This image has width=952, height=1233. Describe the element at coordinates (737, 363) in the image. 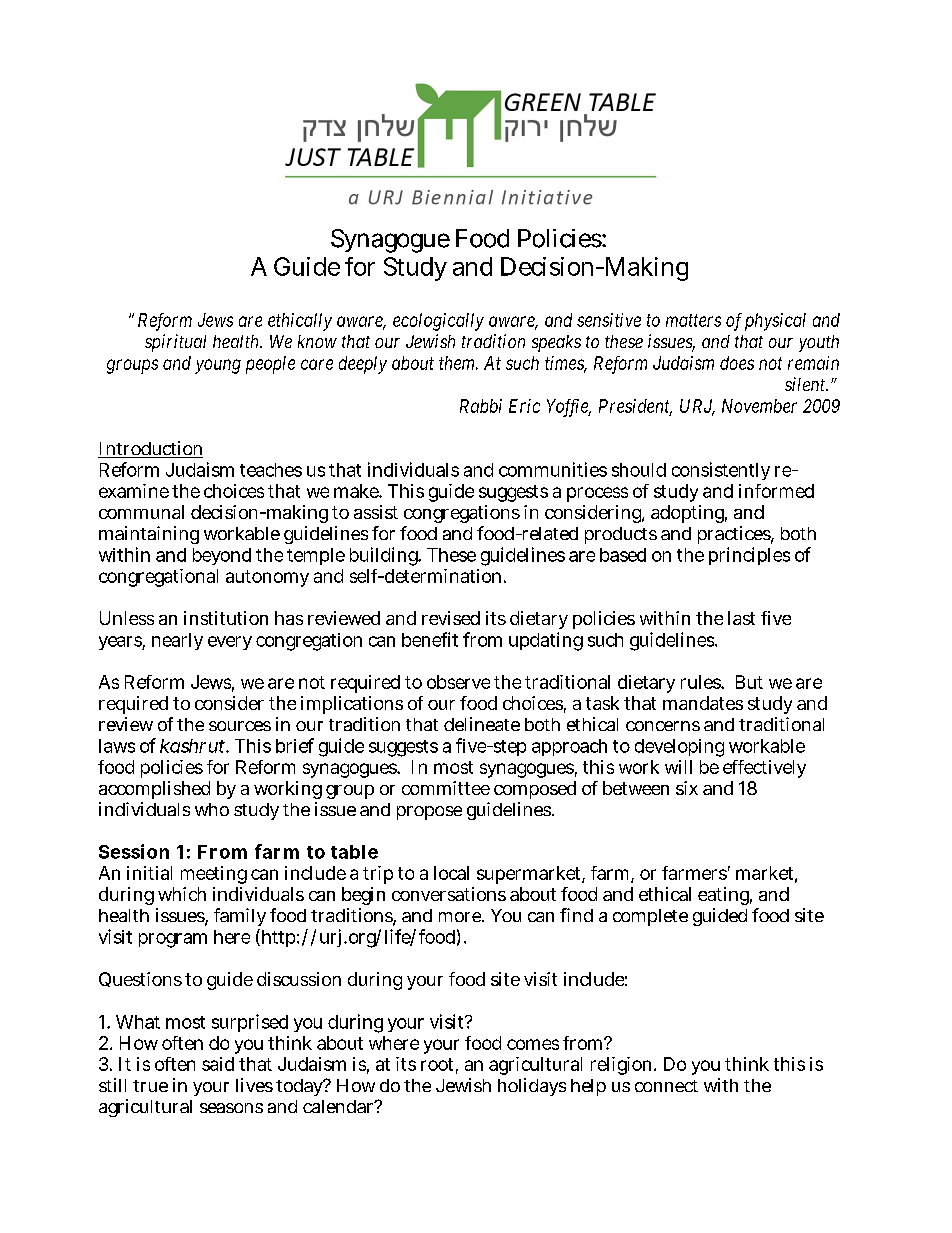

I see `does` at that location.
